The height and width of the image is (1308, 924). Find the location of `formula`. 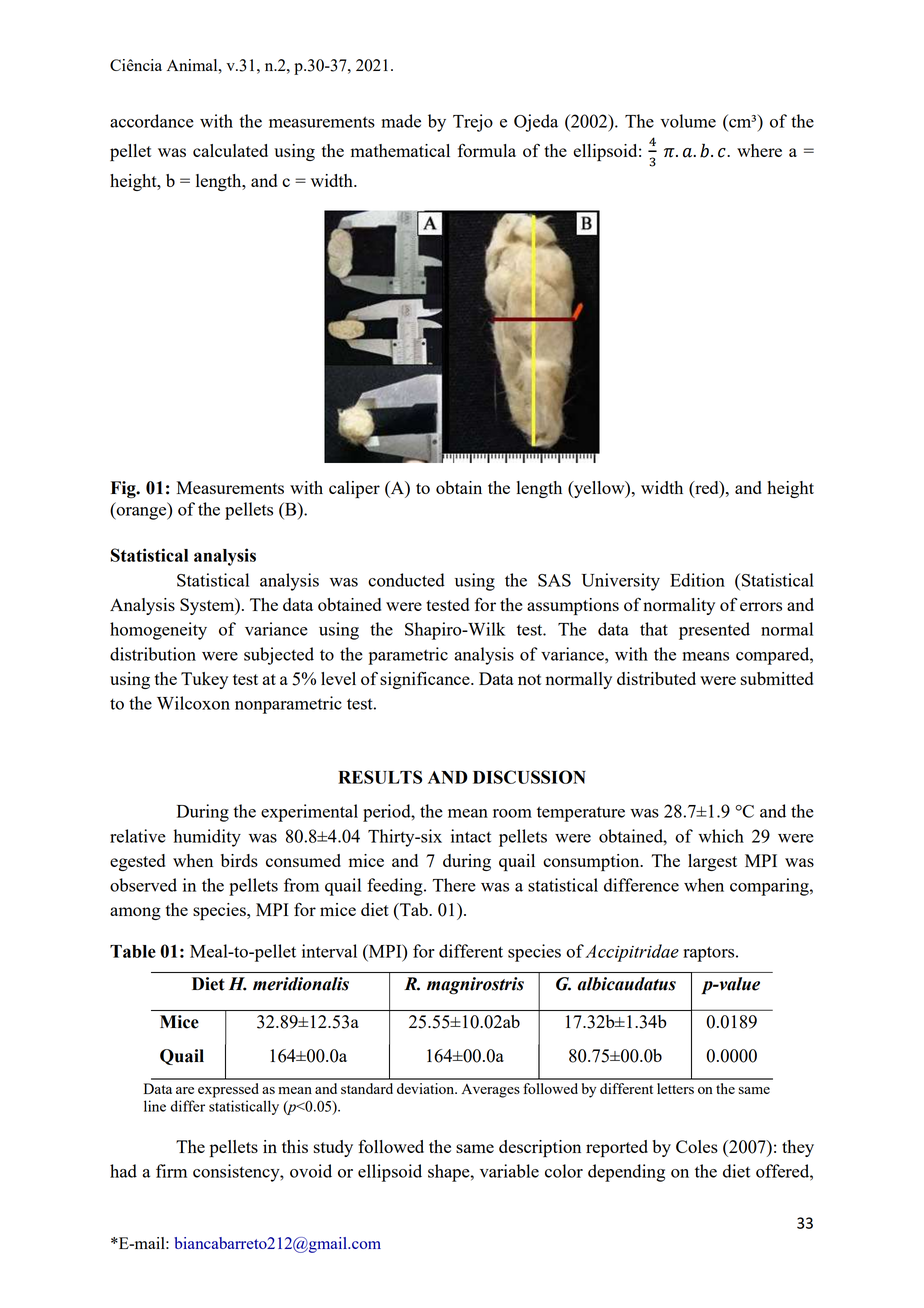

formula is located at coordinates (487, 150).
